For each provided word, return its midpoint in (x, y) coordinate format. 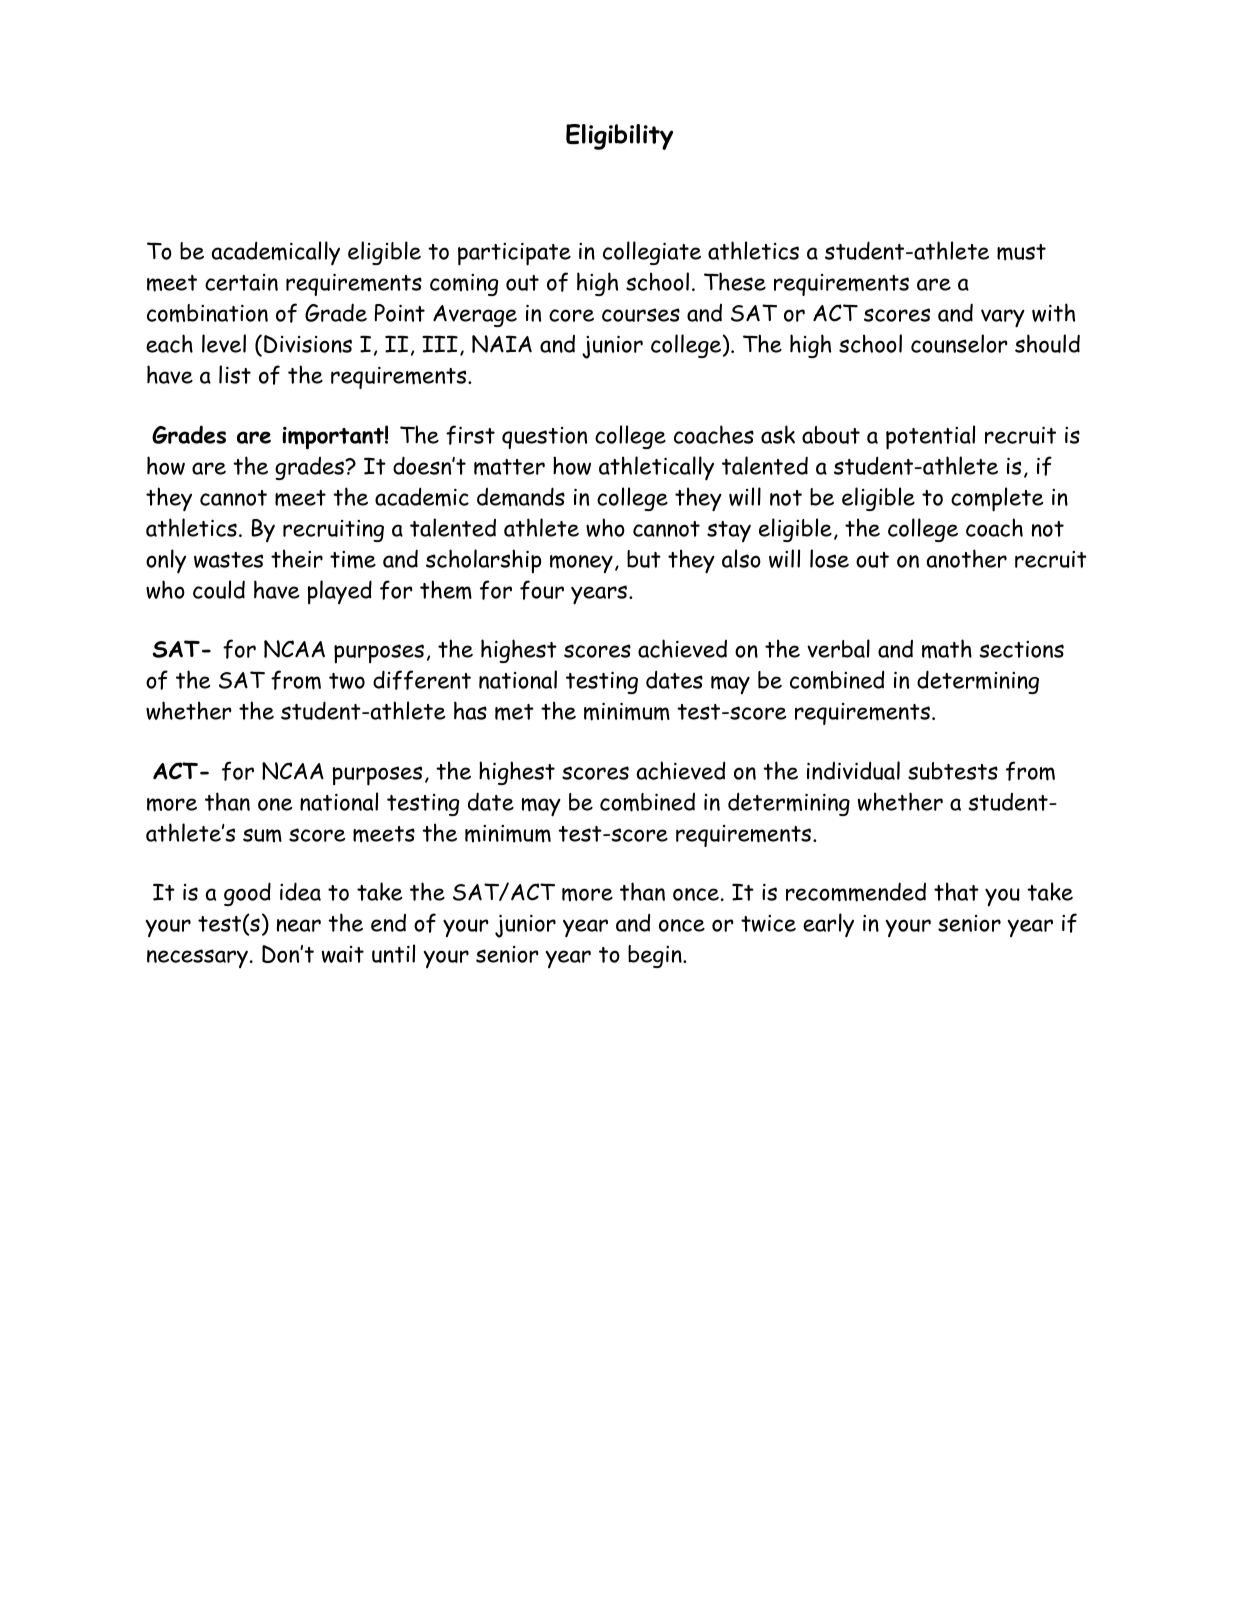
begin (656, 956)
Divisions (308, 344)
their (297, 558)
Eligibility (619, 137)
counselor (959, 343)
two (347, 681)
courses (641, 315)
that (956, 891)
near (299, 925)
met (514, 712)
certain (241, 282)
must (1021, 252)
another (967, 558)
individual (853, 770)
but (644, 559)
